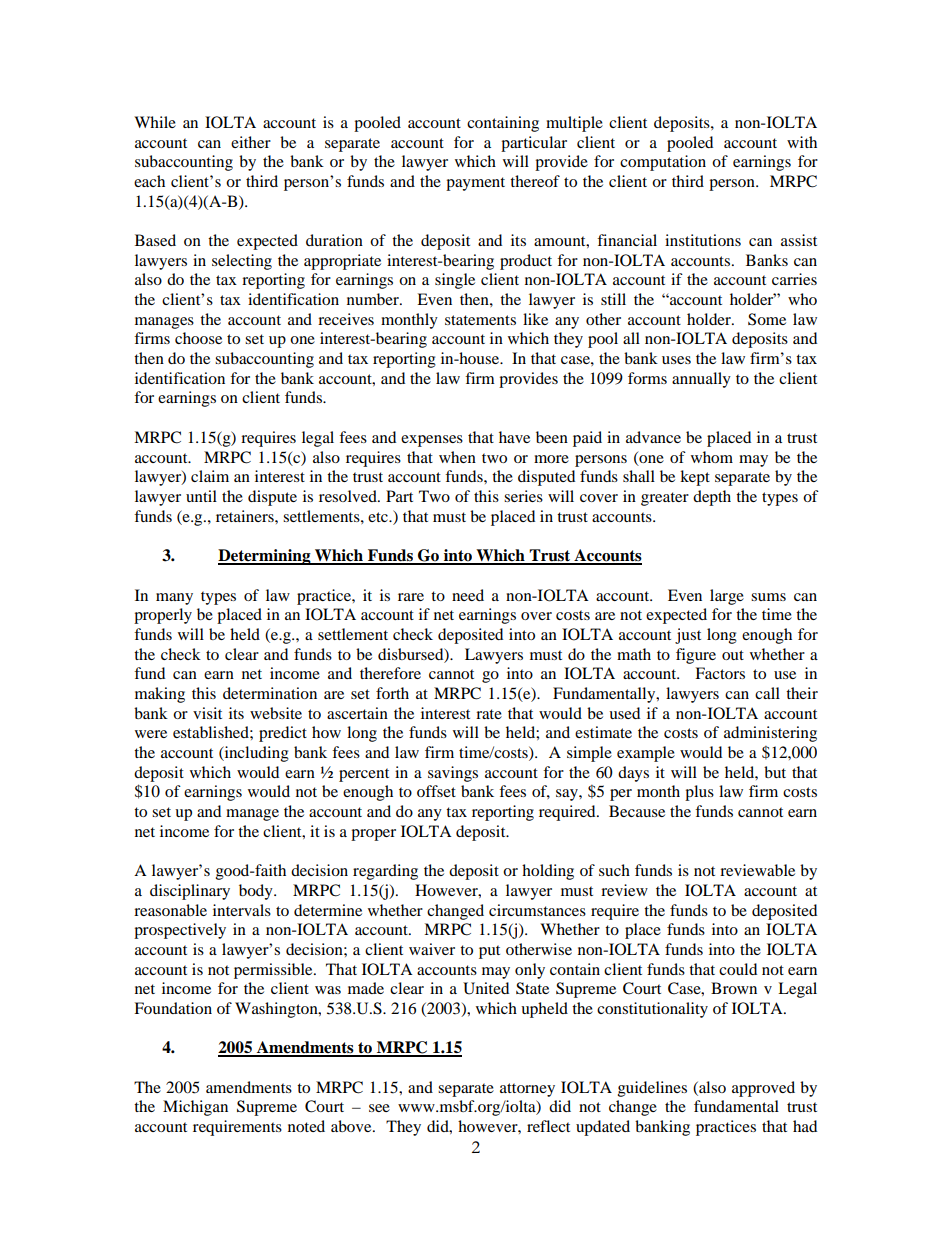 The height and width of the page is (1233, 952). What do you see at coordinates (663, 163) in the page?
I see `computation` at bounding box center [663, 163].
